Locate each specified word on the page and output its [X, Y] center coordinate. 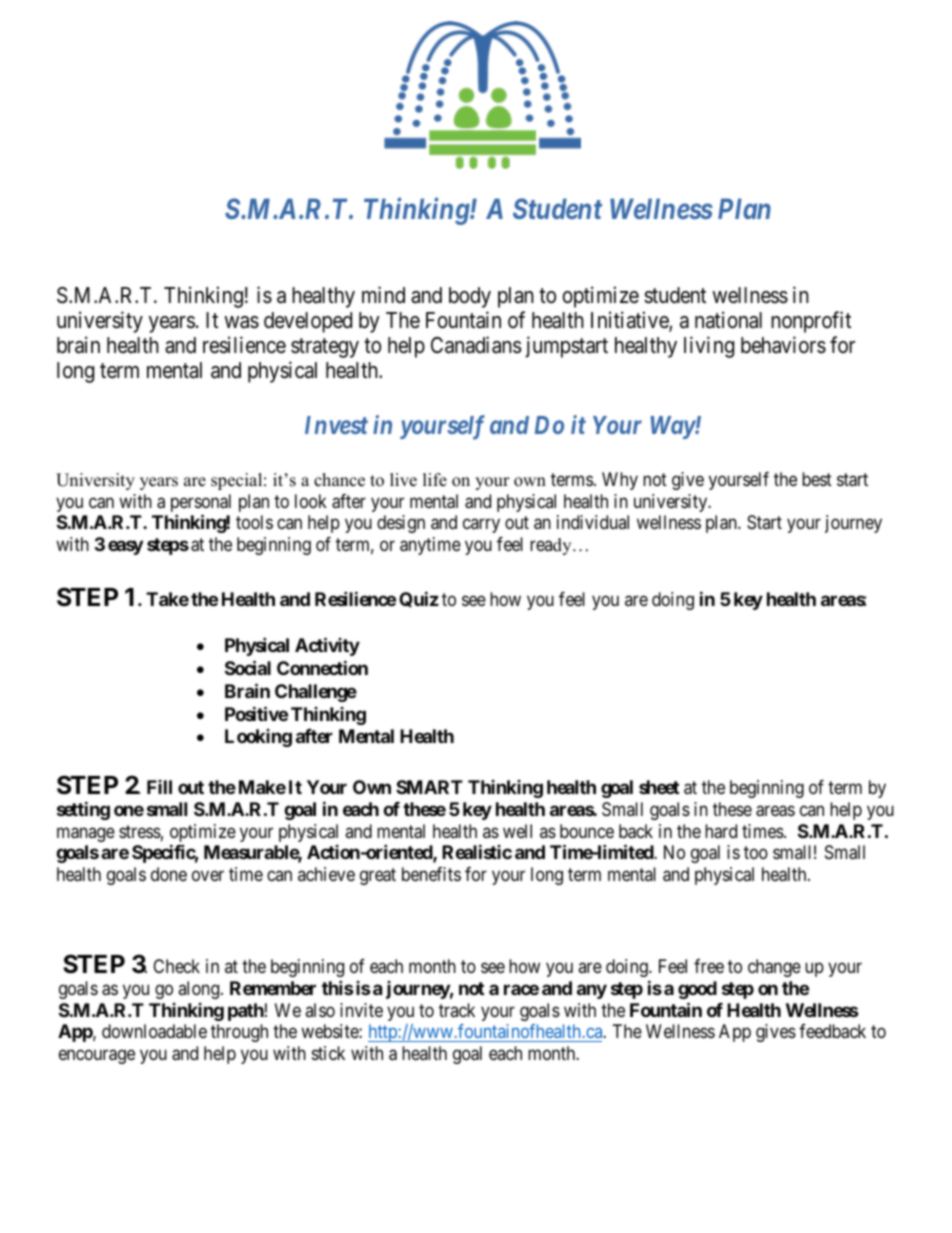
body [470, 297]
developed [308, 322]
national [728, 320]
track [457, 1010]
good [697, 990]
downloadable [154, 1031]
